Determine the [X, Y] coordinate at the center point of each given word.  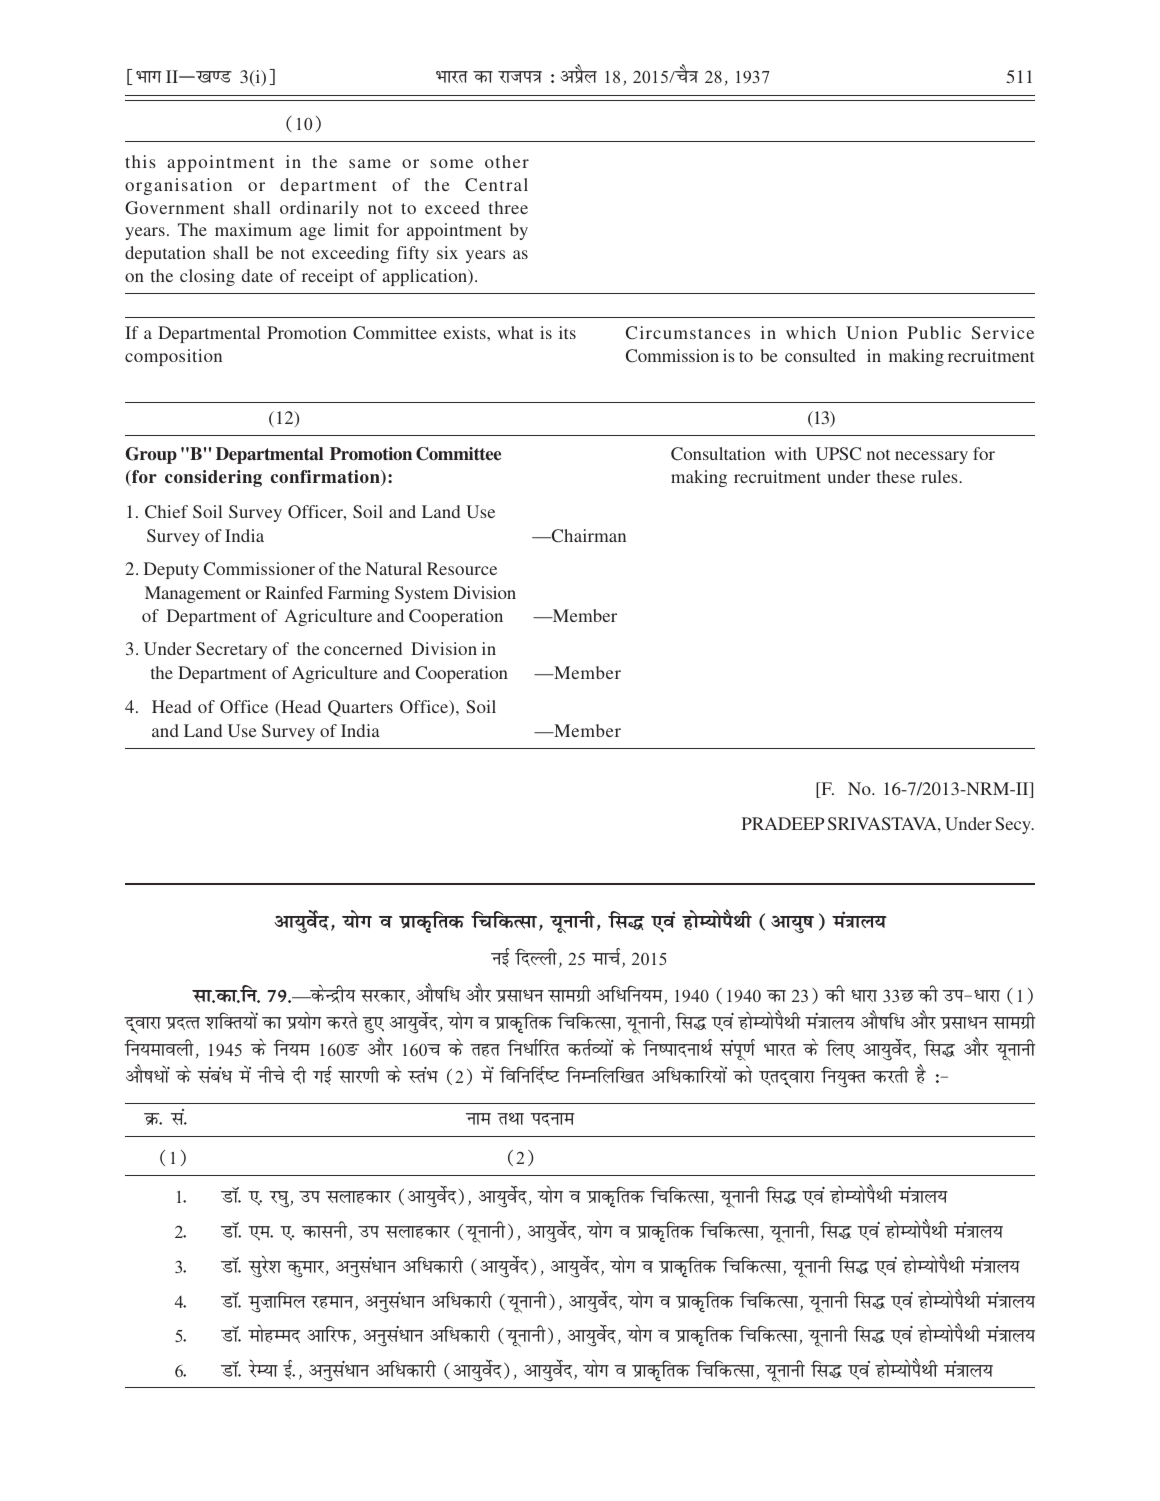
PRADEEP [783, 823]
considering [213, 478]
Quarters [360, 708]
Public [934, 332]
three [508, 207]
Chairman [588, 536]
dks [742, 1074]
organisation [178, 186]
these [896, 476]
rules [940, 476]
